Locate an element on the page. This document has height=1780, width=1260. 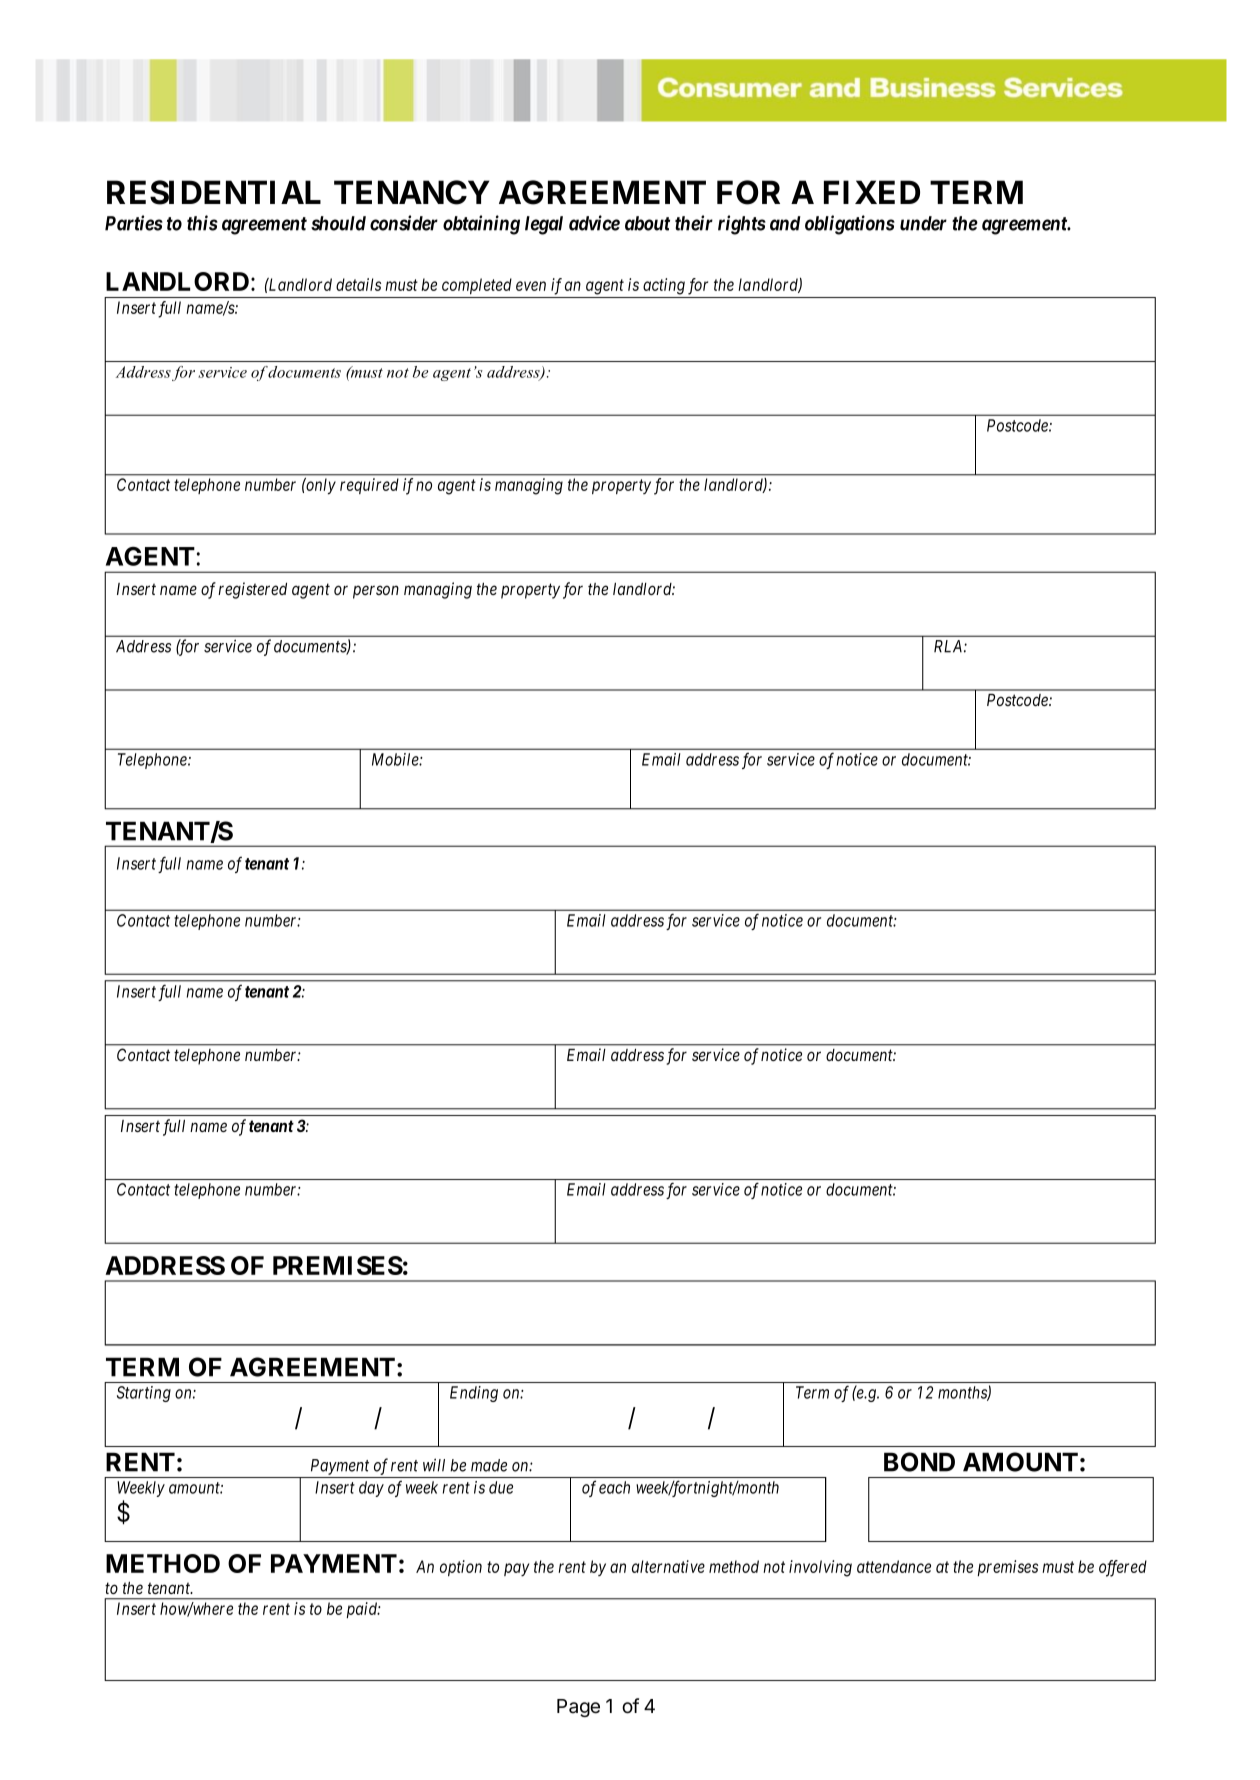
about is located at coordinates (647, 223).
